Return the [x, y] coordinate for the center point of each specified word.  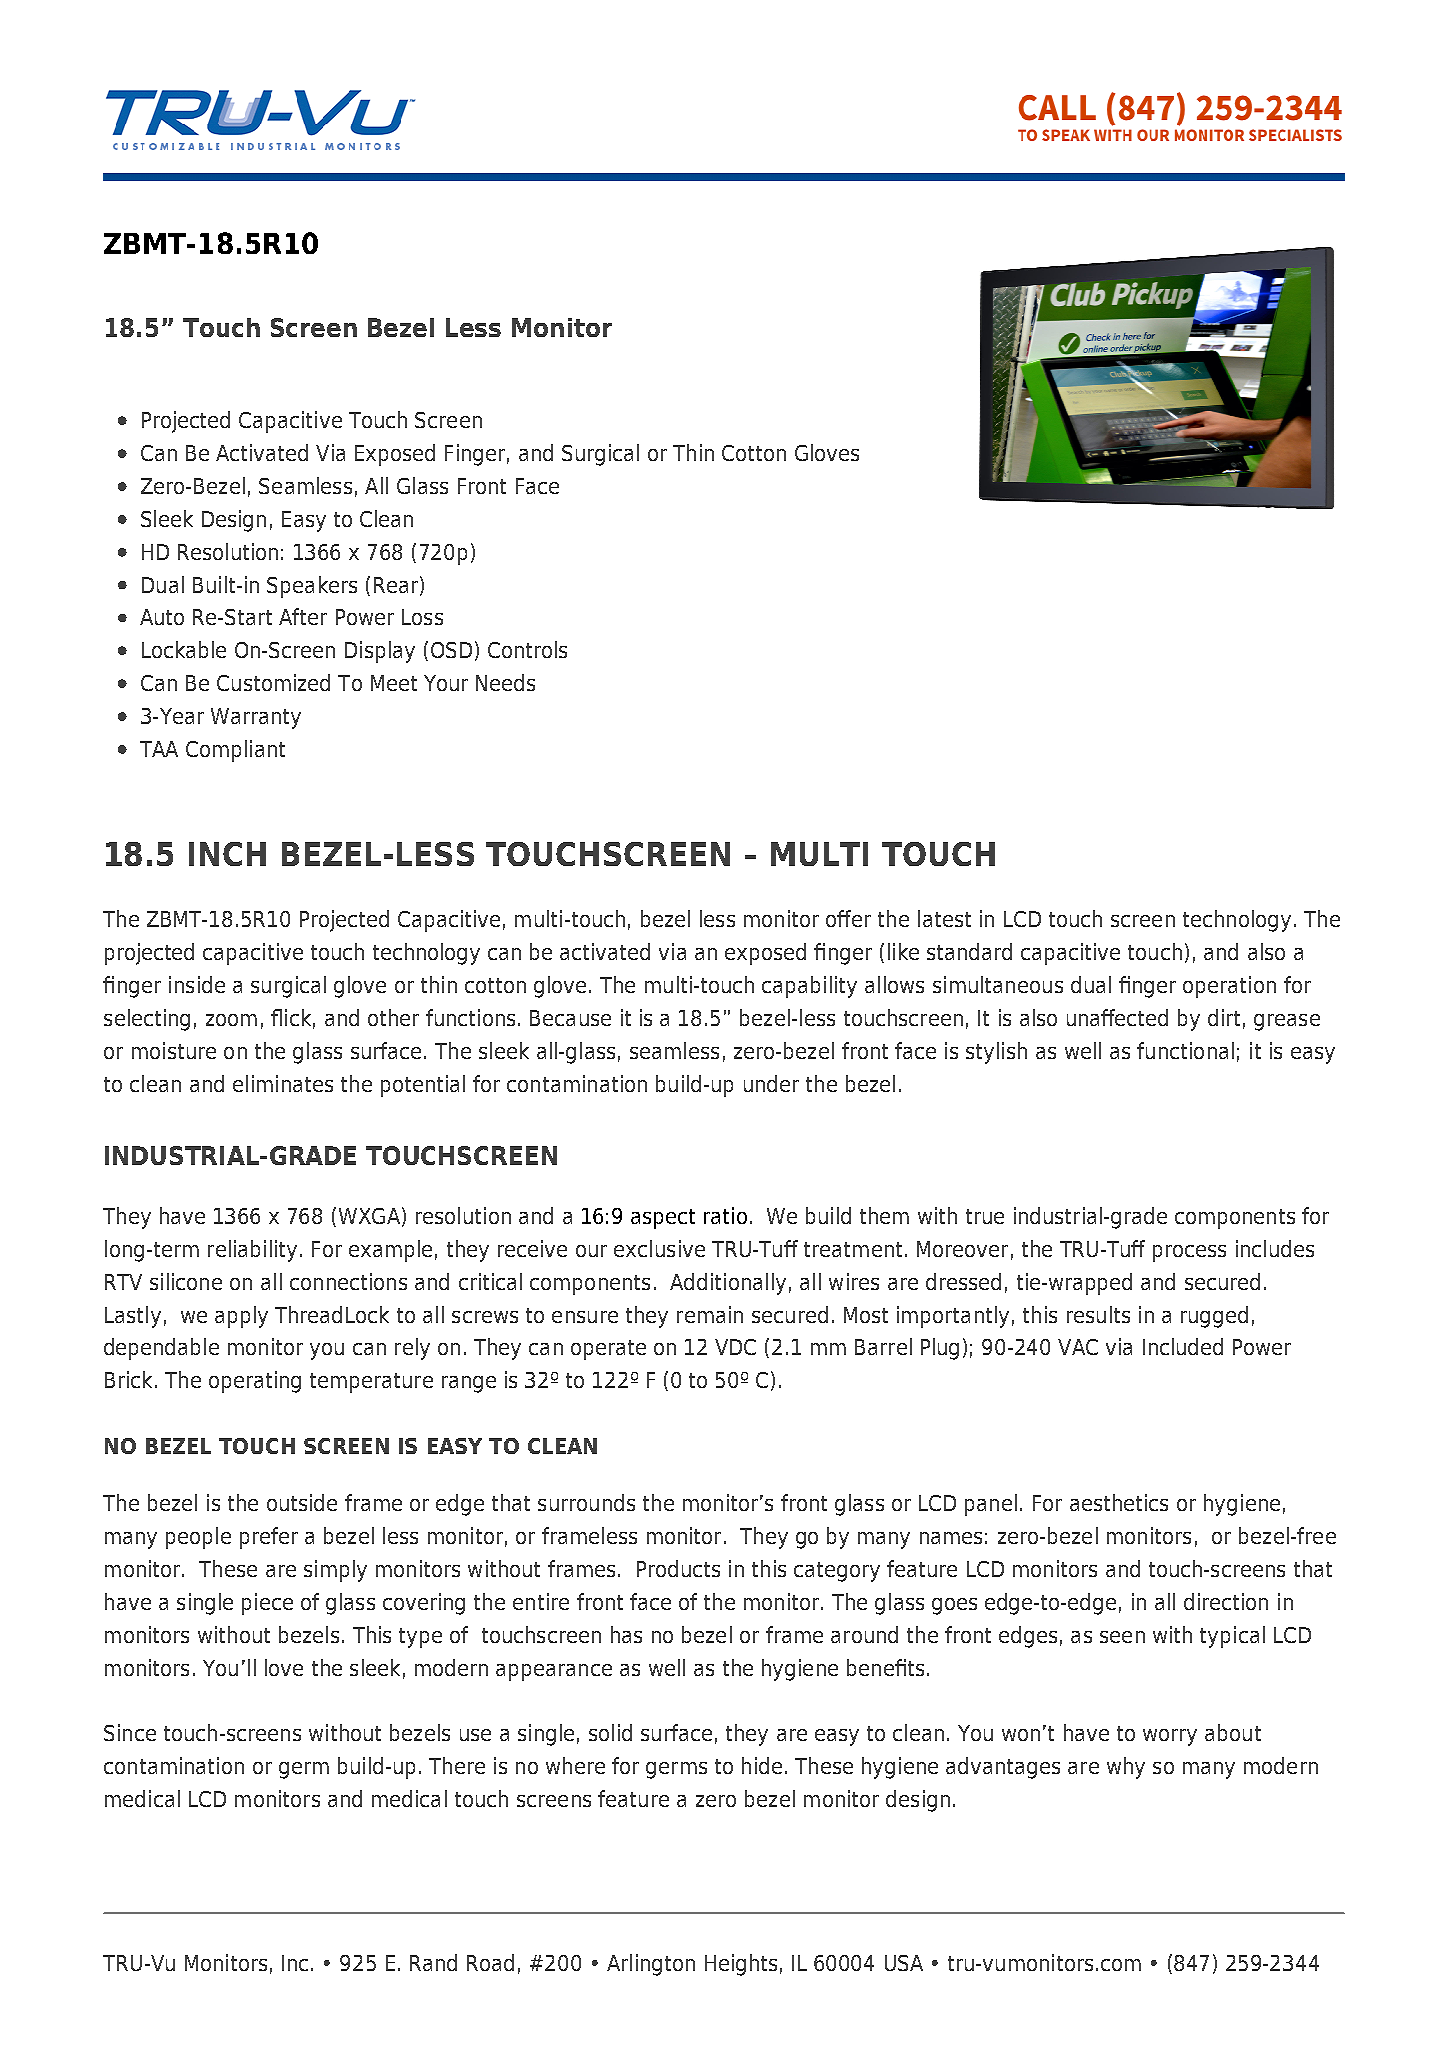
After [303, 616]
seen [1122, 1637]
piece [267, 1604]
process [1189, 1253]
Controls [527, 649]
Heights [741, 1965]
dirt [1224, 1017]
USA [904, 1963]
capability [809, 987]
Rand [433, 1962]
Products [678, 1568]
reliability [252, 1251]
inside [197, 984]
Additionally [728, 1284]
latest [944, 918]
